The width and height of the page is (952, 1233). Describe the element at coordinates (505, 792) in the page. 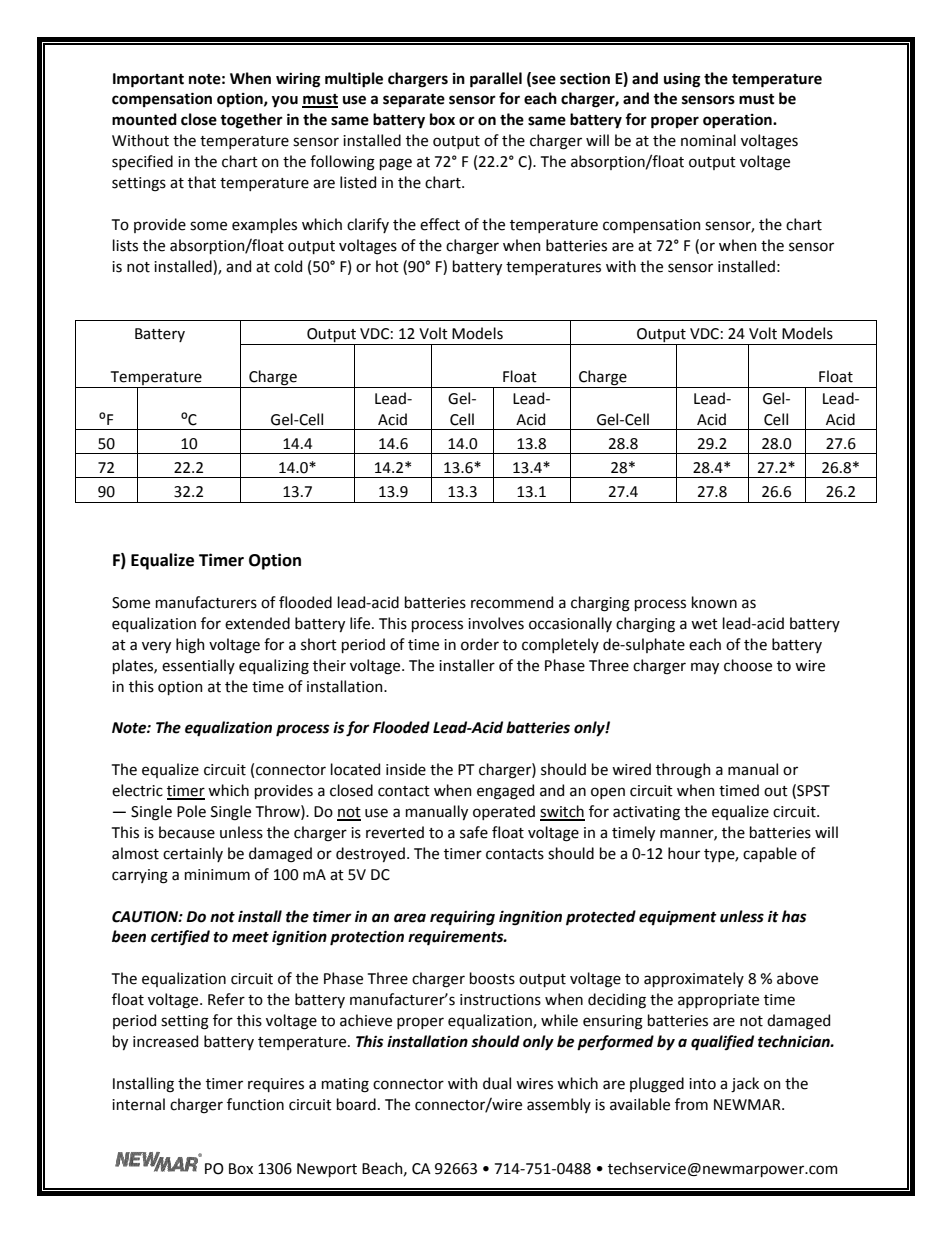

I see `engaged` at that location.
